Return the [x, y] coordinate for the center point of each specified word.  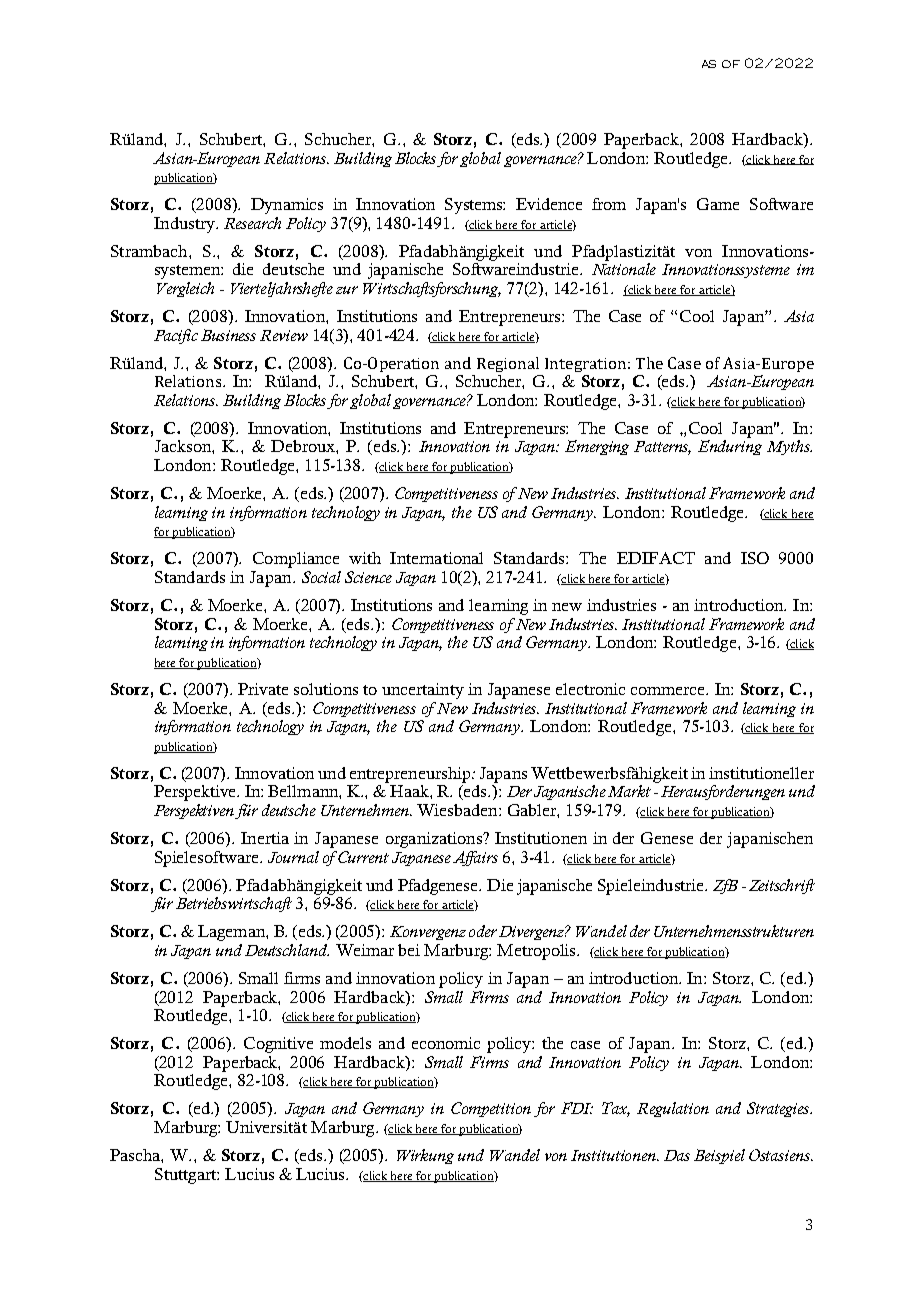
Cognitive [278, 1045]
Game [718, 204]
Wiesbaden [458, 810]
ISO [755, 558]
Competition [491, 1109]
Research [252, 223]
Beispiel [719, 1156]
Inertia [265, 838]
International [436, 558]
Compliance [296, 560]
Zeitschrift [782, 886]
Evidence [549, 204]
